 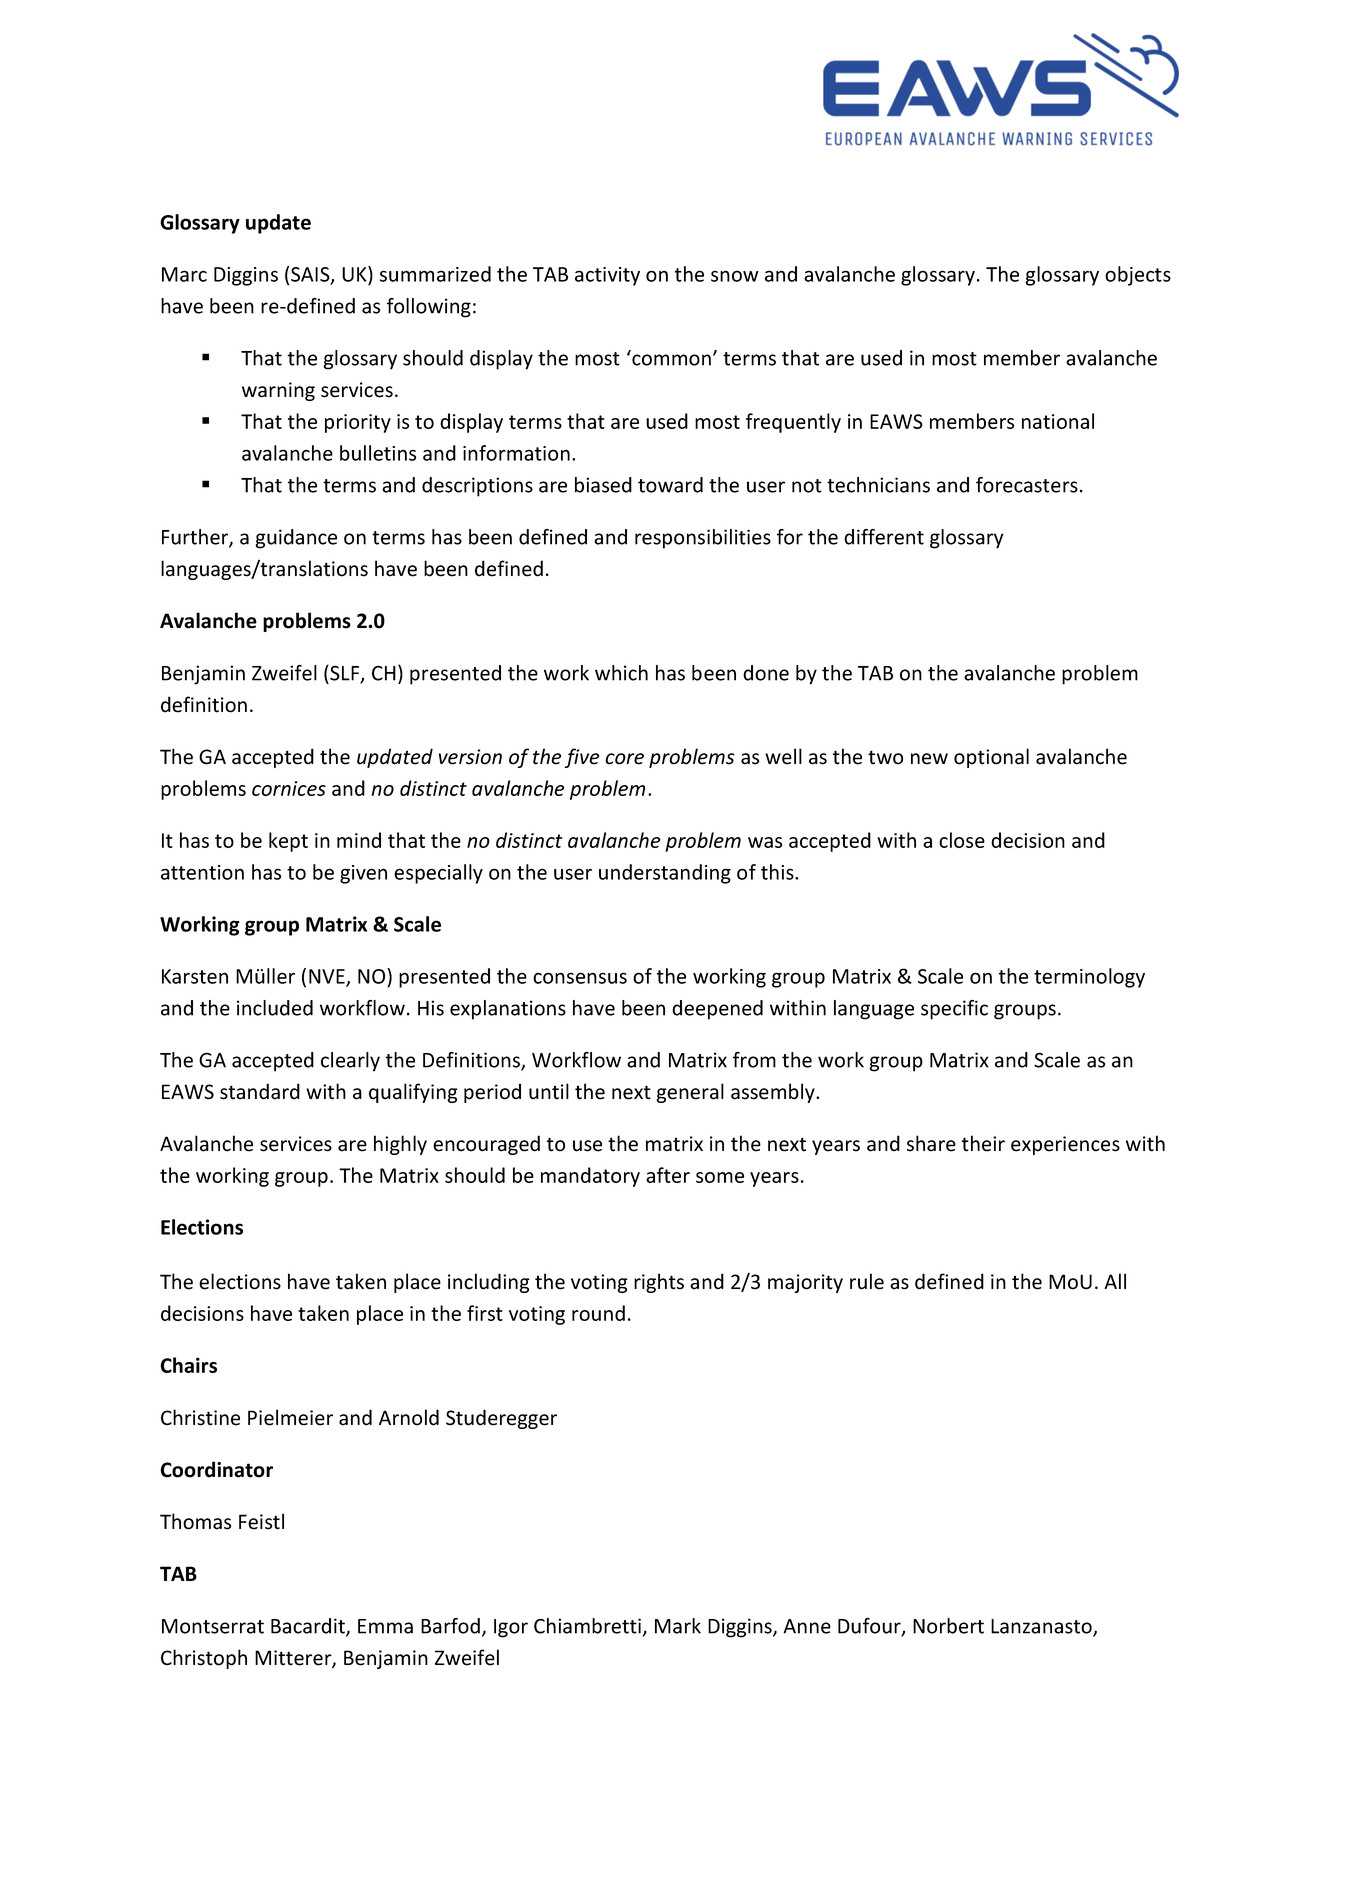 I want to click on experiences, so click(x=1065, y=1145).
